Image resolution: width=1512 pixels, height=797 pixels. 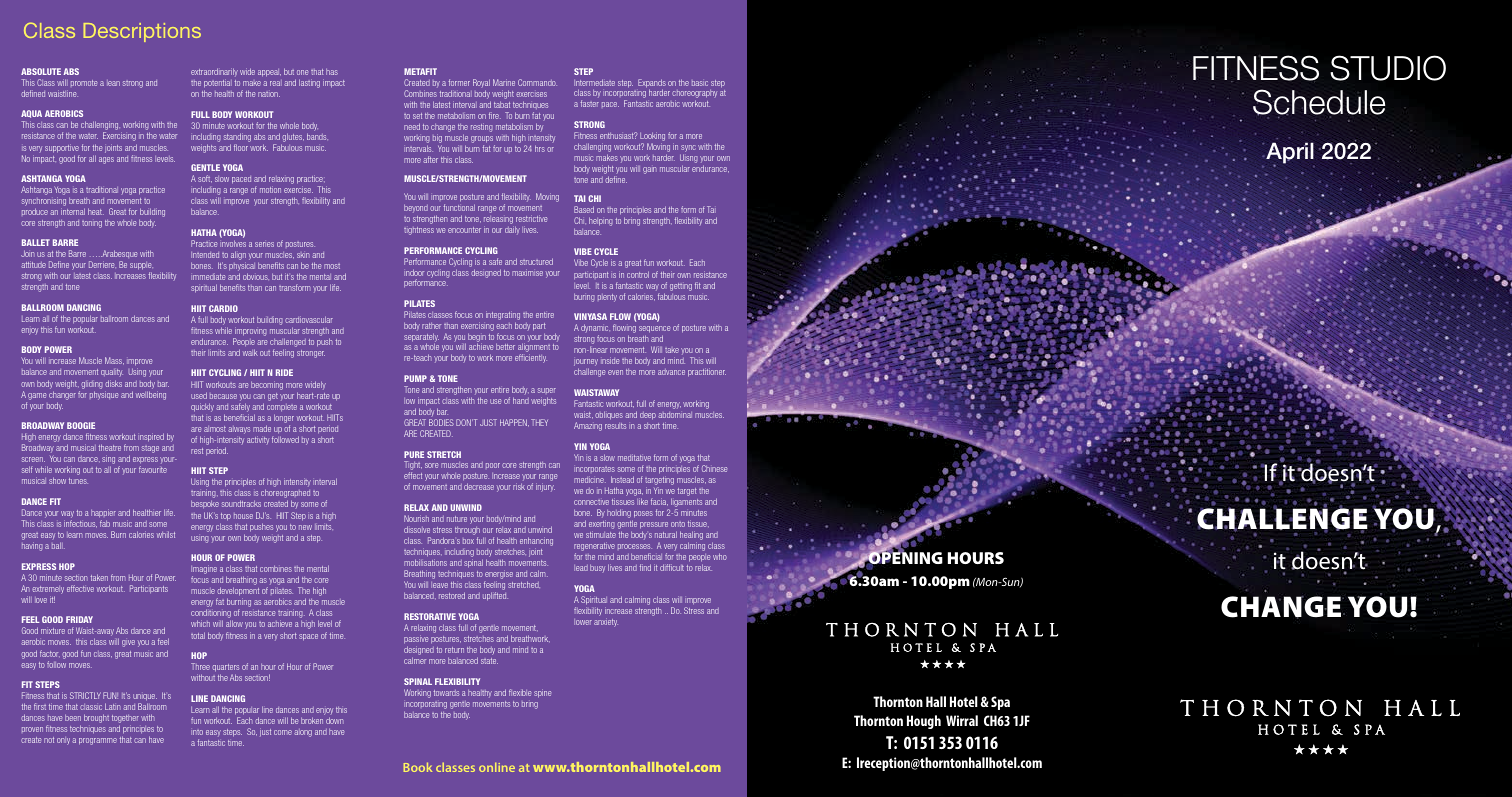 What do you see at coordinates (214, 74) in the screenshot?
I see `extraordinarily` at bounding box center [214, 74].
